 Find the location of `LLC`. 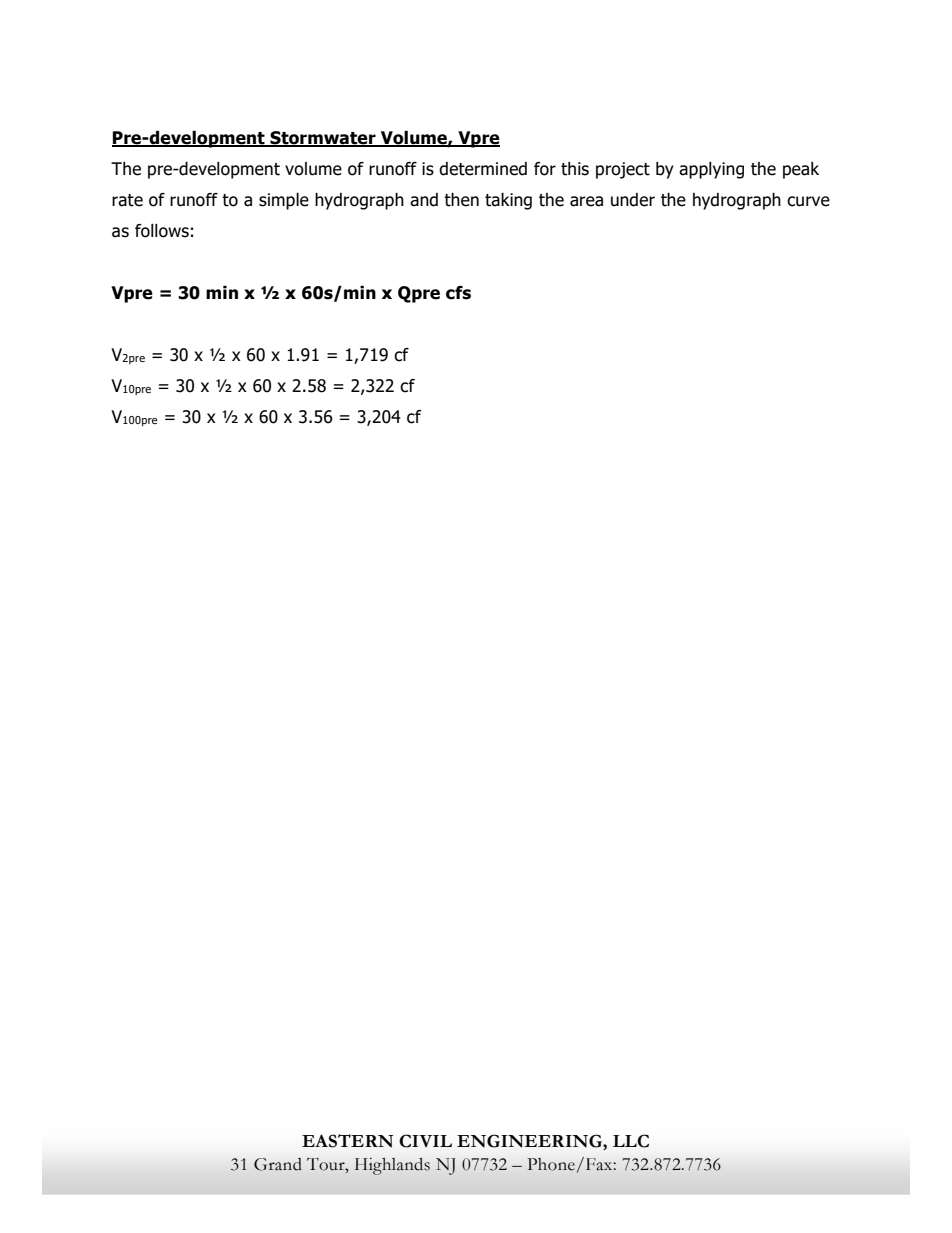

LLC is located at coordinates (631, 1141).
